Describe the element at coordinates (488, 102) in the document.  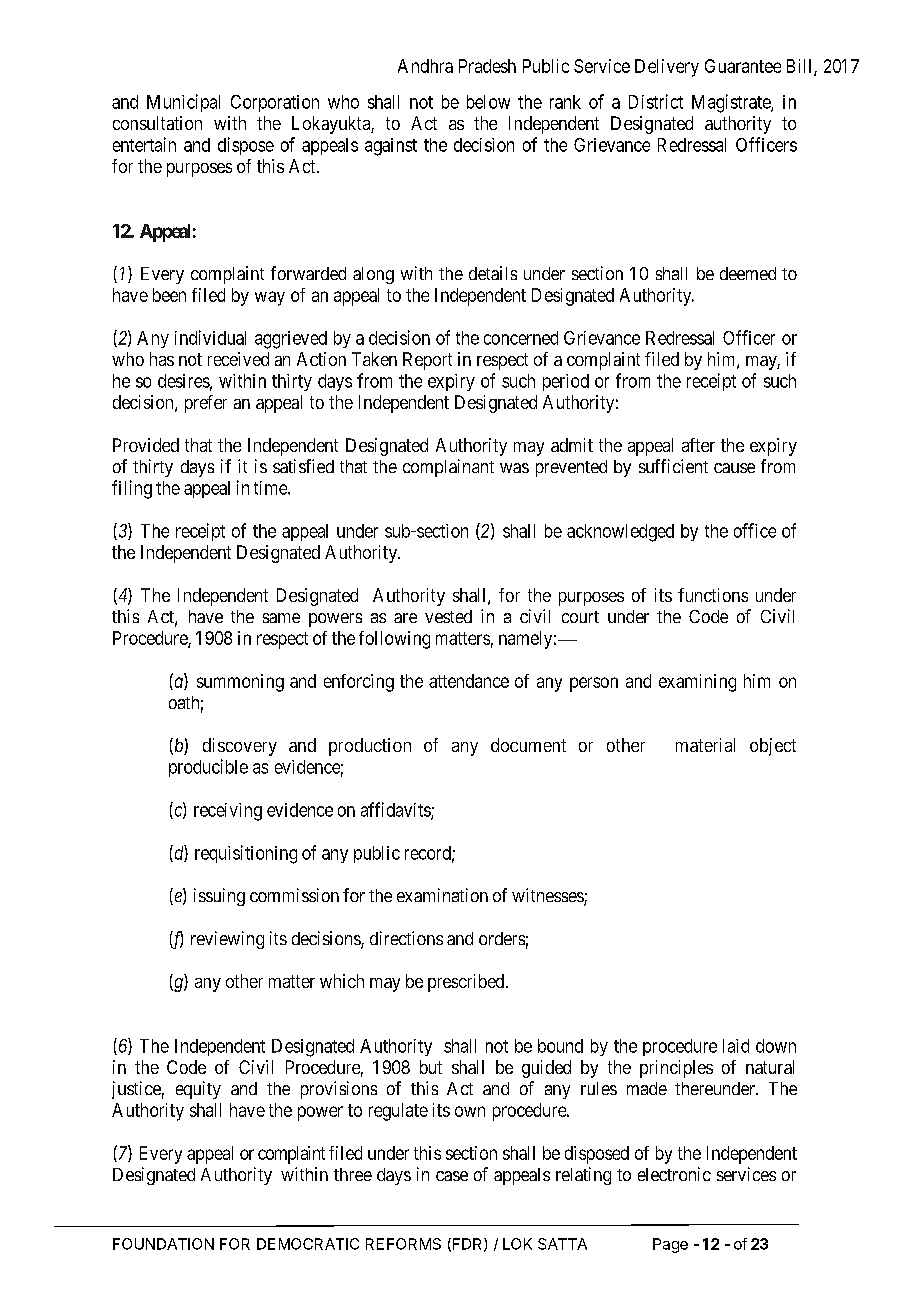
I see `below` at that location.
